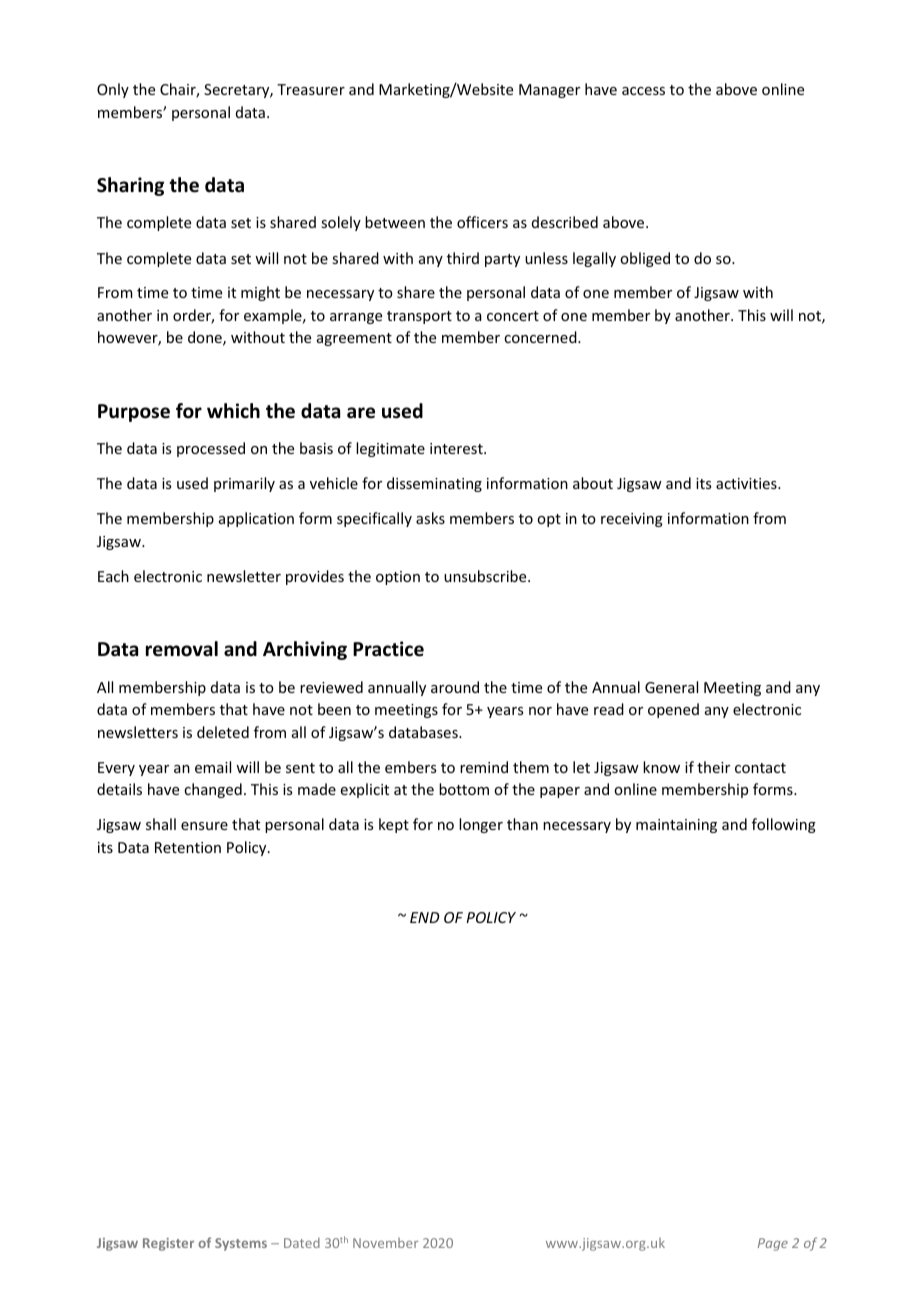  What do you see at coordinates (773, 1244) in the screenshot?
I see `Page` at bounding box center [773, 1244].
